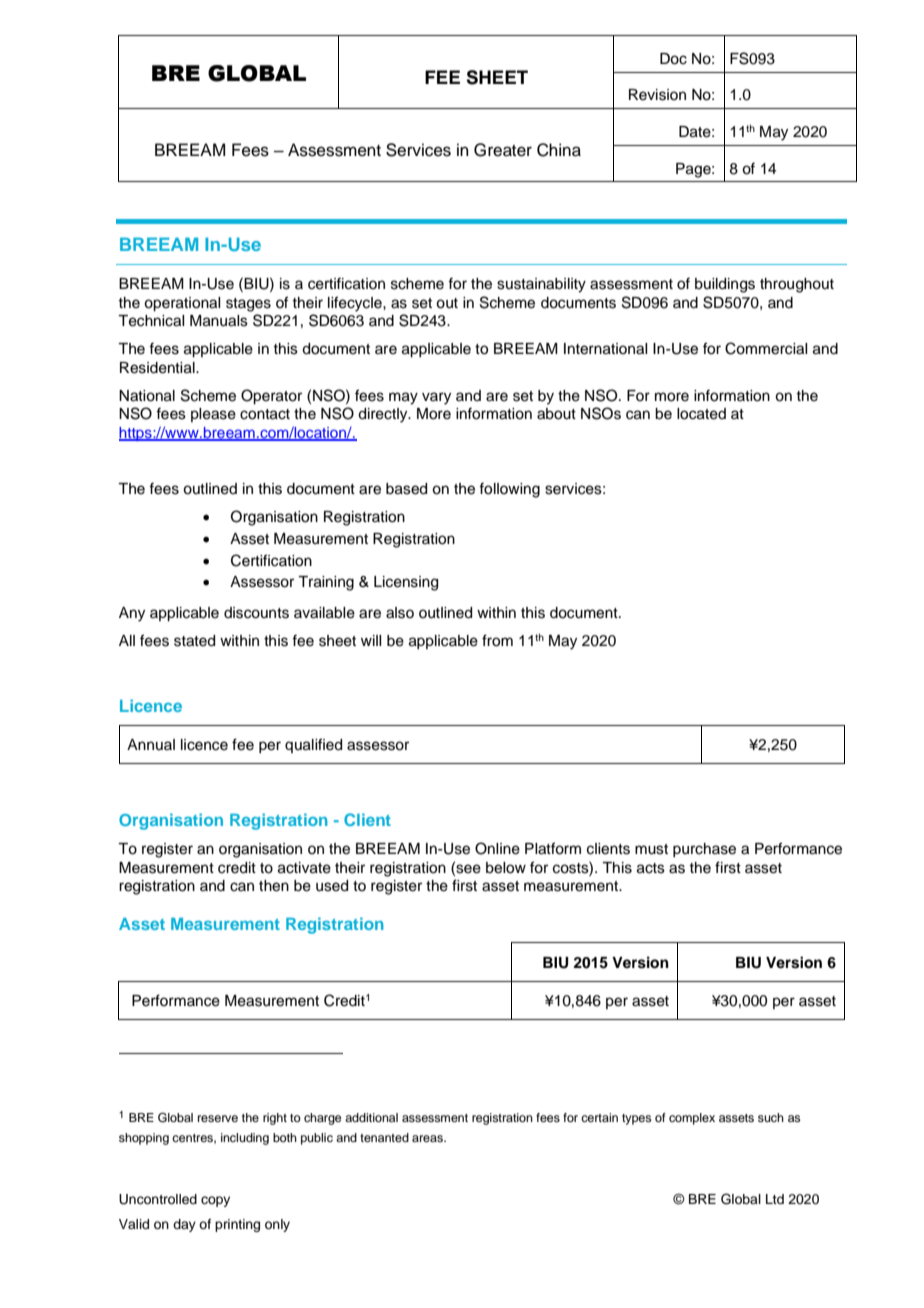 The width and height of the screenshot is (924, 1308). I want to click on copy, so click(215, 1201).
